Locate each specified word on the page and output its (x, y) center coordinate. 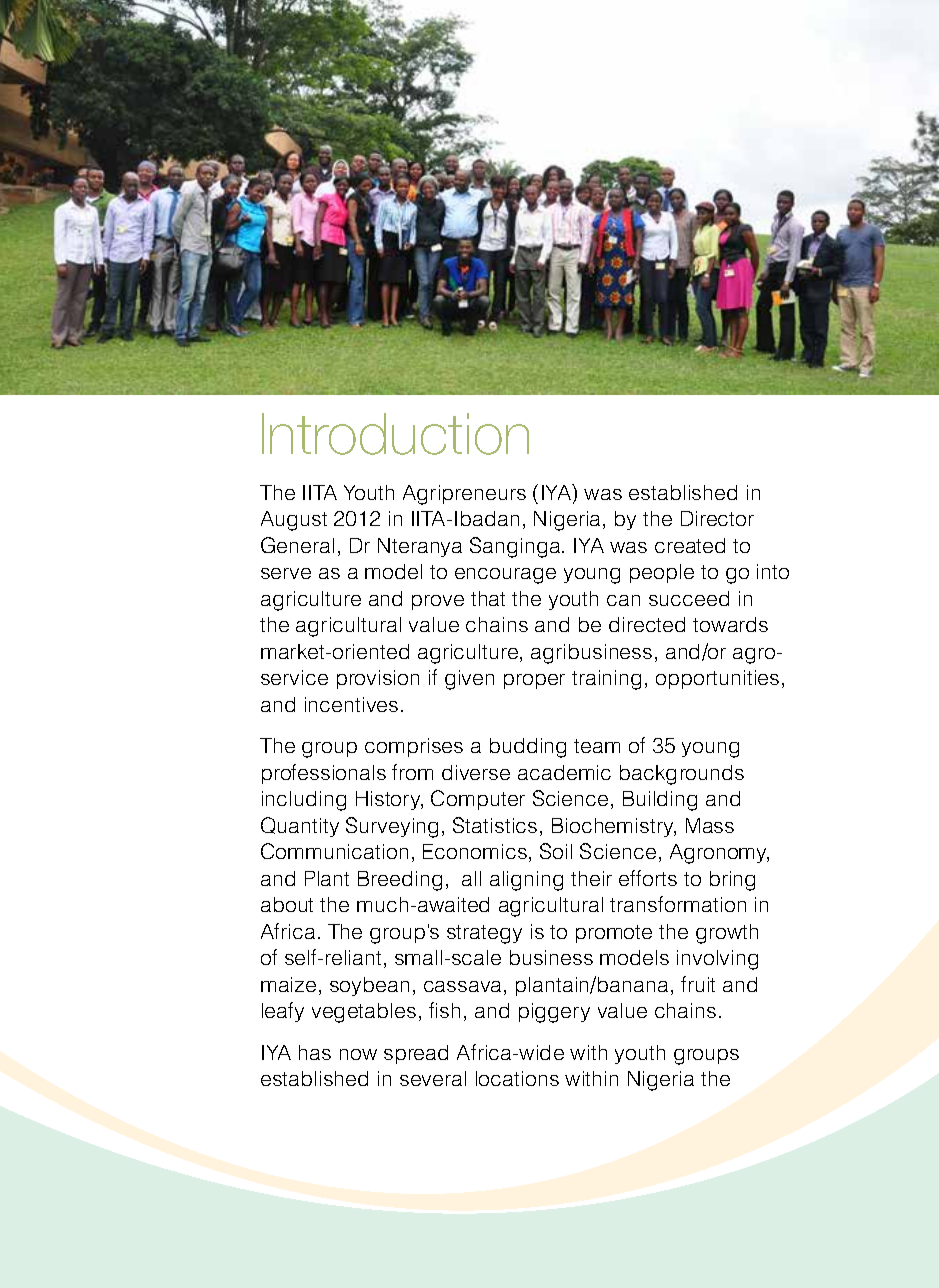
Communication (334, 851)
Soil (556, 851)
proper (534, 681)
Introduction (395, 434)
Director (717, 518)
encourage (505, 576)
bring (732, 881)
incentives (351, 704)
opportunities (717, 679)
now (358, 1054)
